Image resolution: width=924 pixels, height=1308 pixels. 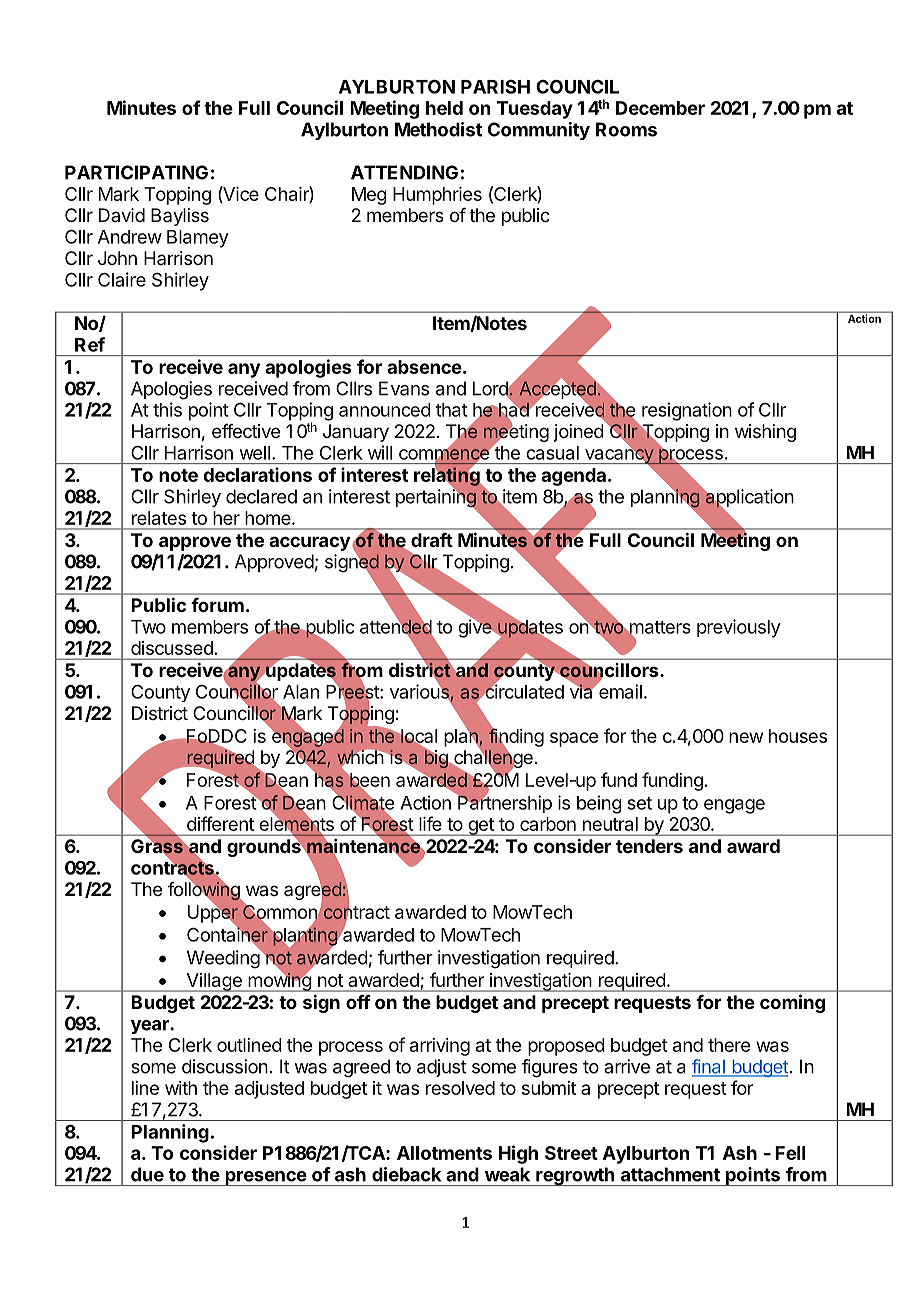 What do you see at coordinates (301, 692) in the screenshot?
I see `Alan` at bounding box center [301, 692].
